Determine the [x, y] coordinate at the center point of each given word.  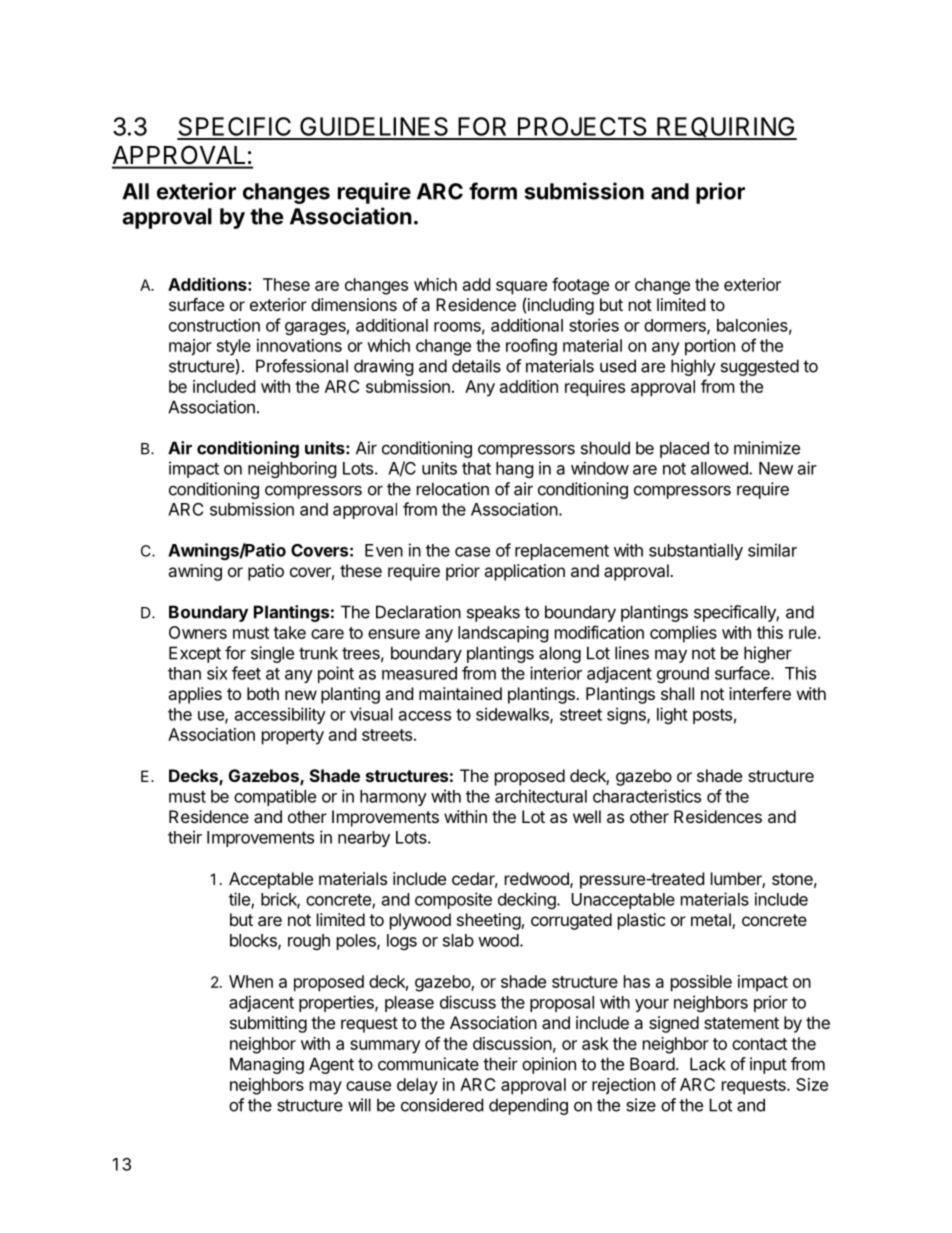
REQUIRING [726, 128]
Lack [708, 1064]
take [289, 632]
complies [683, 634]
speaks [493, 613]
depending [528, 1106]
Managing [267, 1065]
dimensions [354, 304]
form [493, 191]
